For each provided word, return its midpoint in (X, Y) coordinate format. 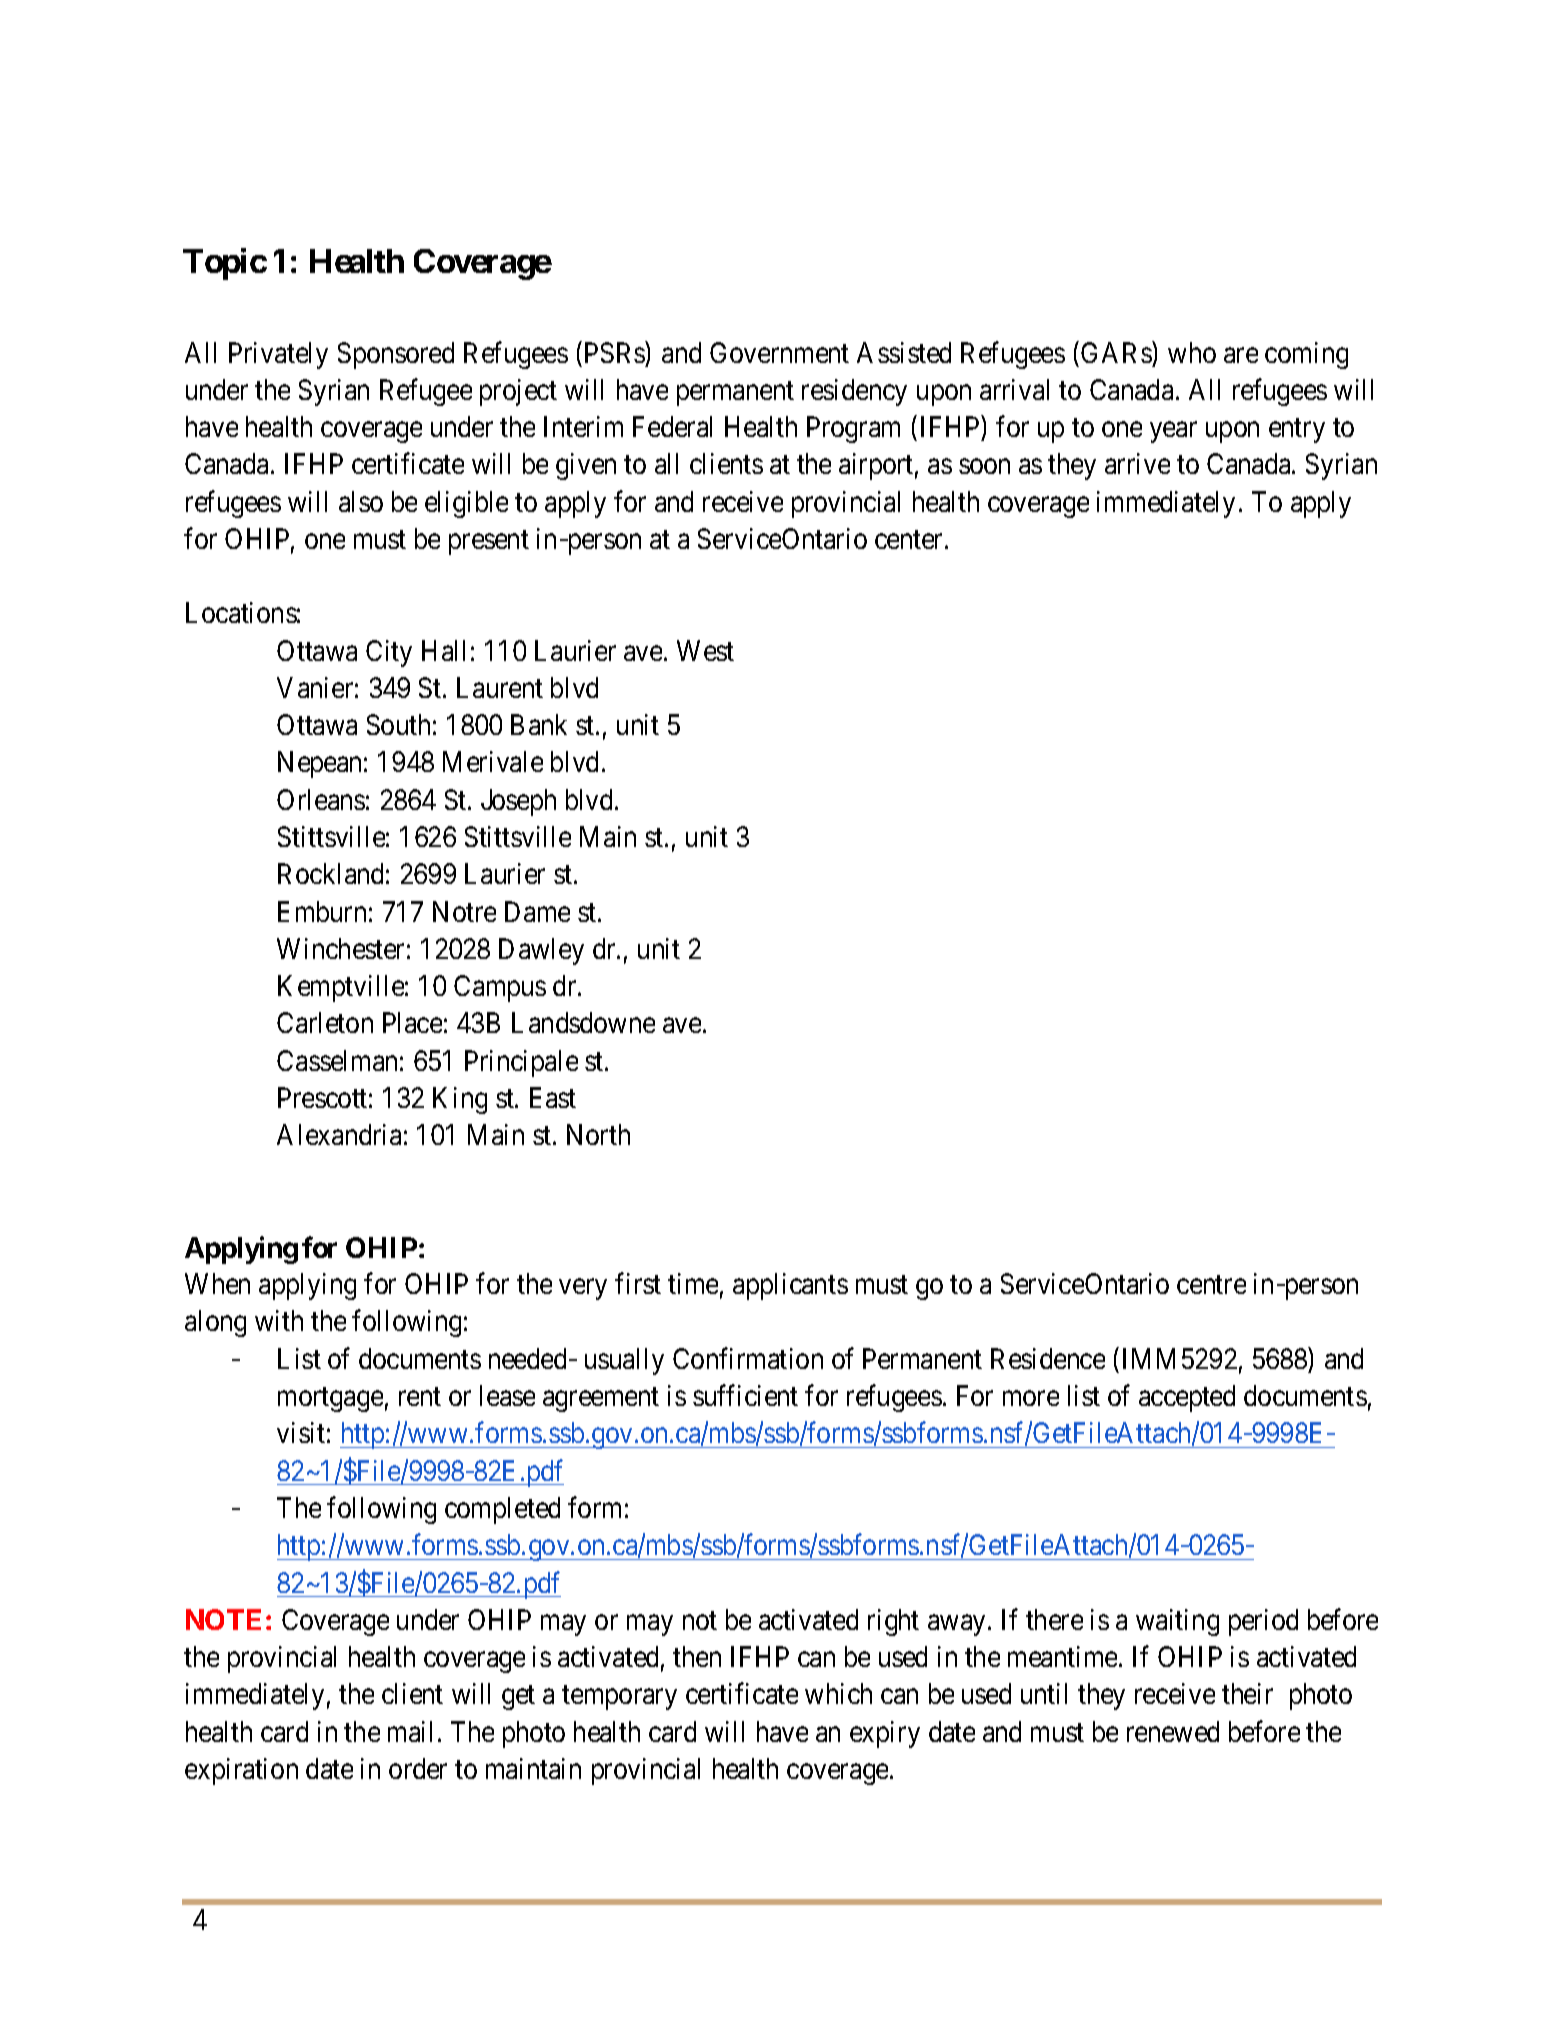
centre (1211, 1285)
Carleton (325, 1022)
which (838, 1693)
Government (779, 352)
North (598, 1134)
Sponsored (396, 355)
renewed (1173, 1731)
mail (413, 1731)
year (1173, 432)
